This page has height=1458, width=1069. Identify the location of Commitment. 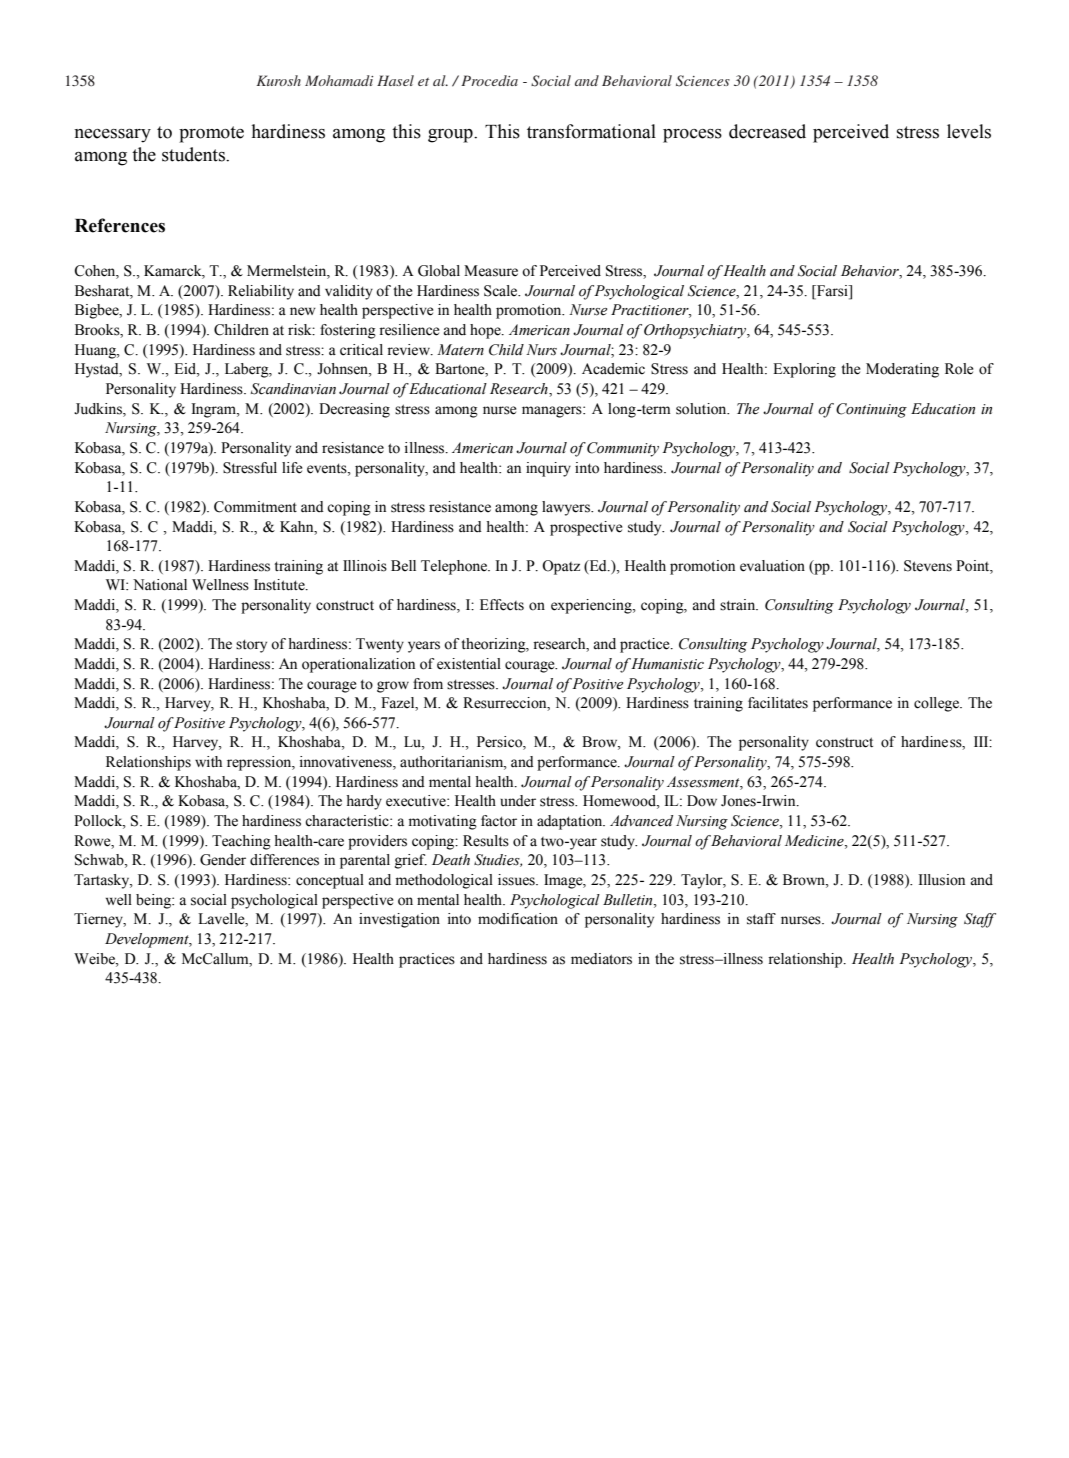
(255, 507).
